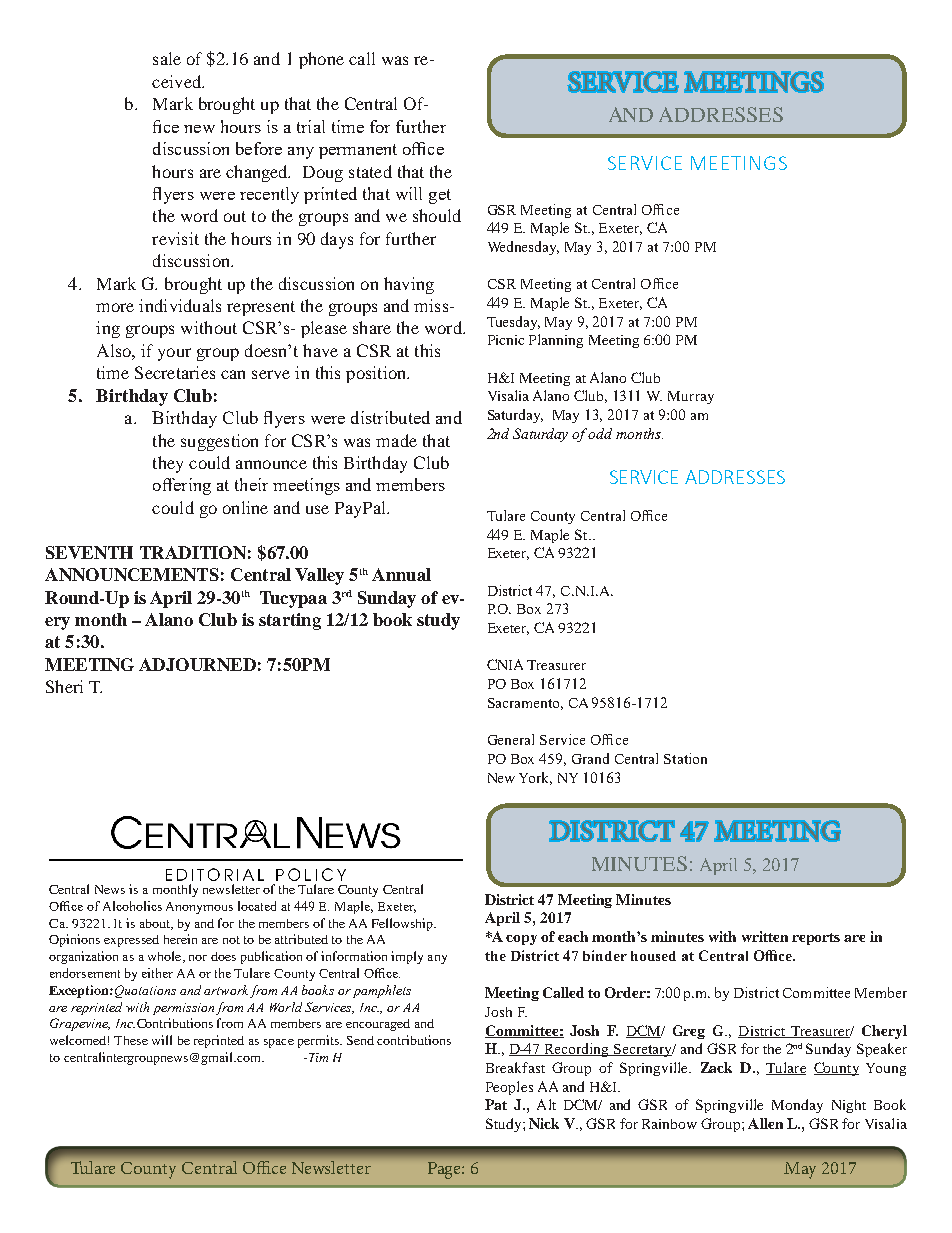 The width and height of the screenshot is (952, 1233). I want to click on General, so click(511, 739).
